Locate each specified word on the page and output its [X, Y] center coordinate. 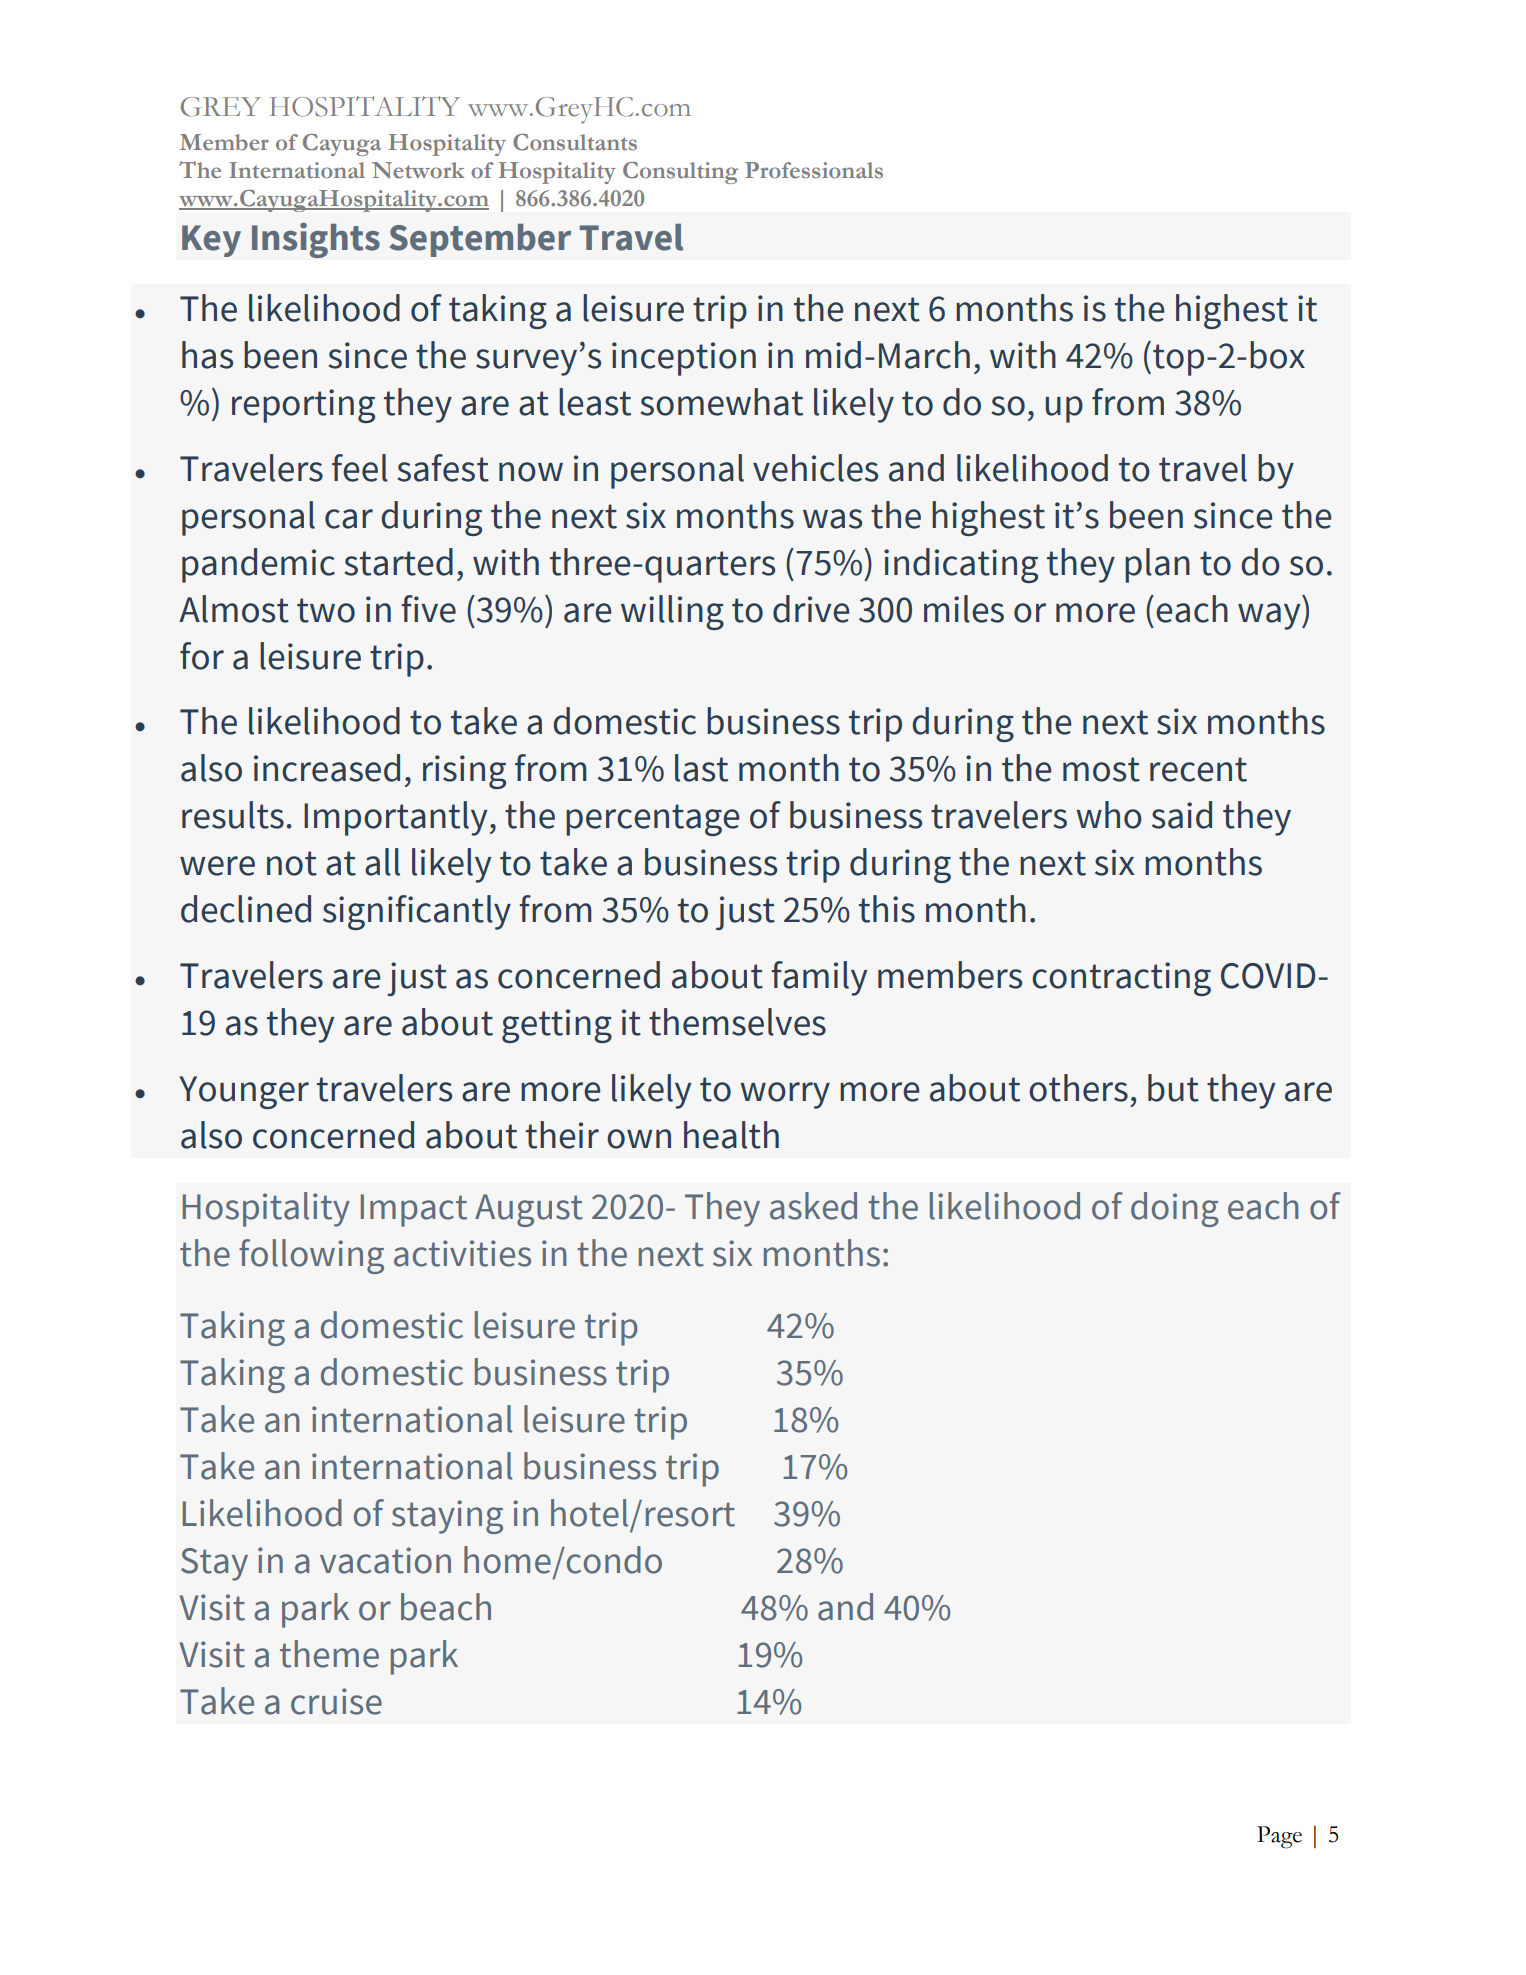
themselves [737, 1022]
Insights [316, 240]
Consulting [680, 173]
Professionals [814, 170]
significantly [417, 912]
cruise [336, 1701]
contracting [1121, 979]
